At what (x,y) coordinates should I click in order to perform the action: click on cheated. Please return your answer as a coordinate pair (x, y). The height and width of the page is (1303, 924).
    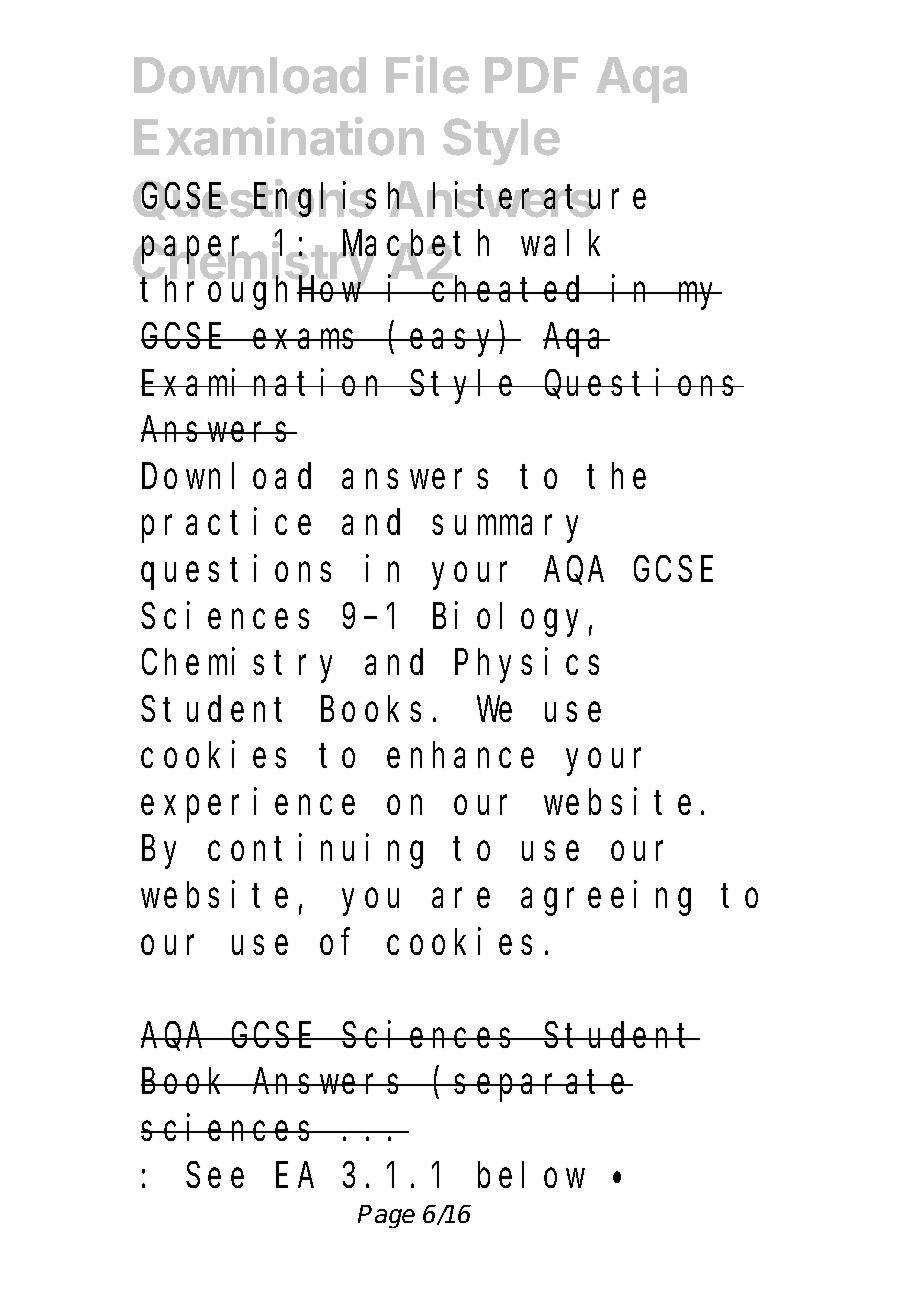
    Looking at the image, I should click on (510, 289).
